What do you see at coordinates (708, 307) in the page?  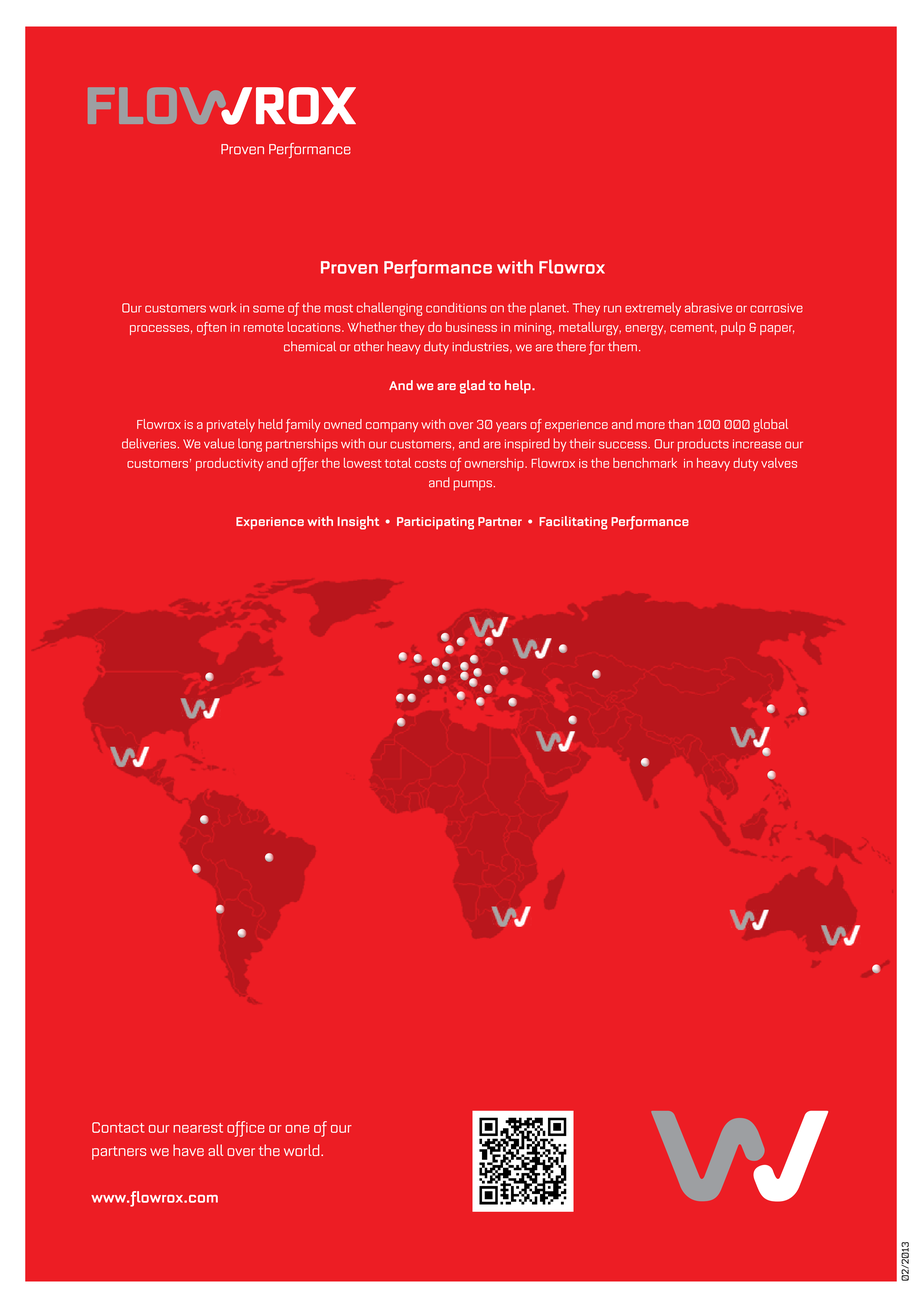 I see `abrasive` at bounding box center [708, 307].
